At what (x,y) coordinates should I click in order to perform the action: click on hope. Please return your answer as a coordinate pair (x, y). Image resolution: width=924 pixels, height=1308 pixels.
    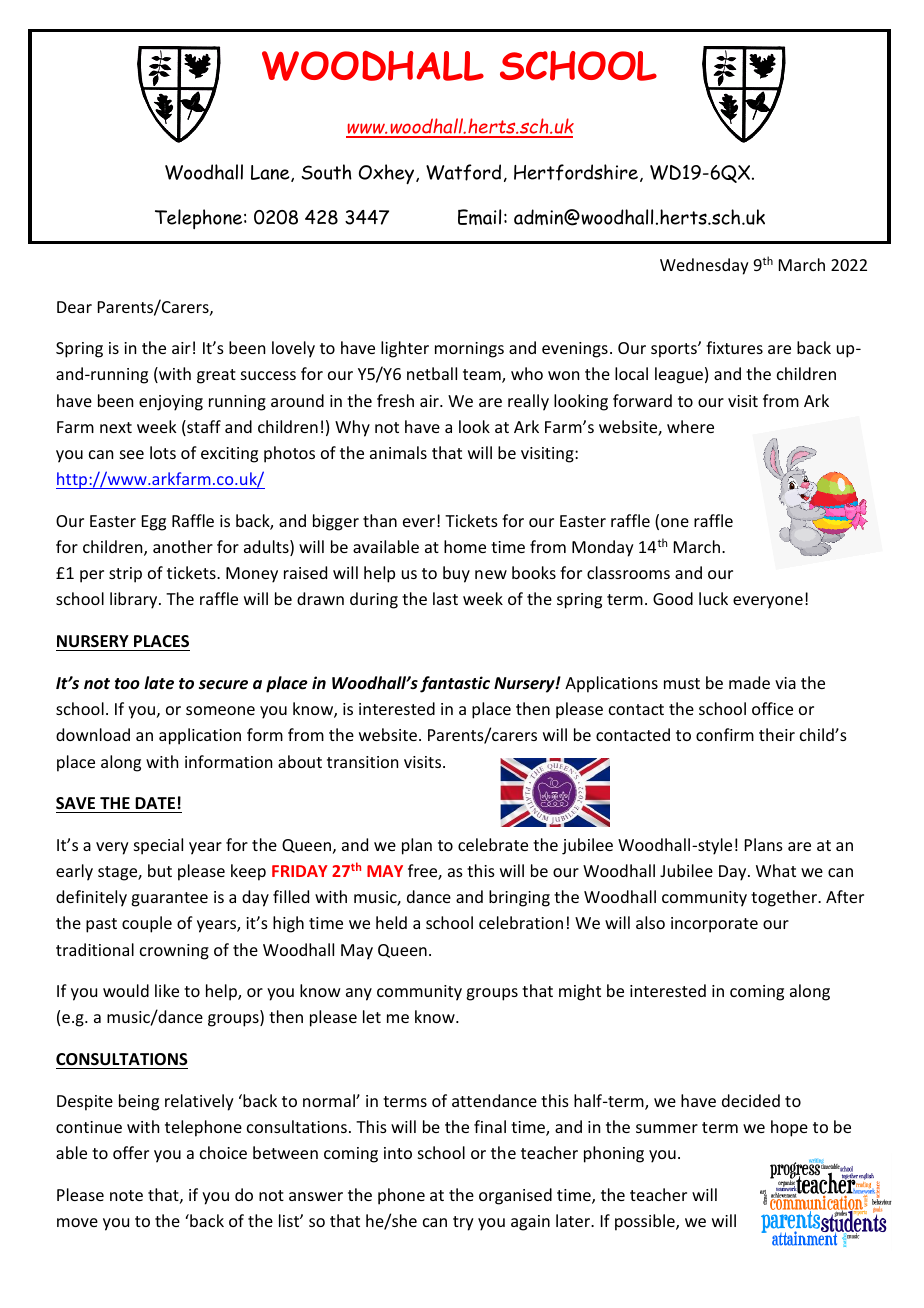
    Looking at the image, I should click on (789, 1128).
